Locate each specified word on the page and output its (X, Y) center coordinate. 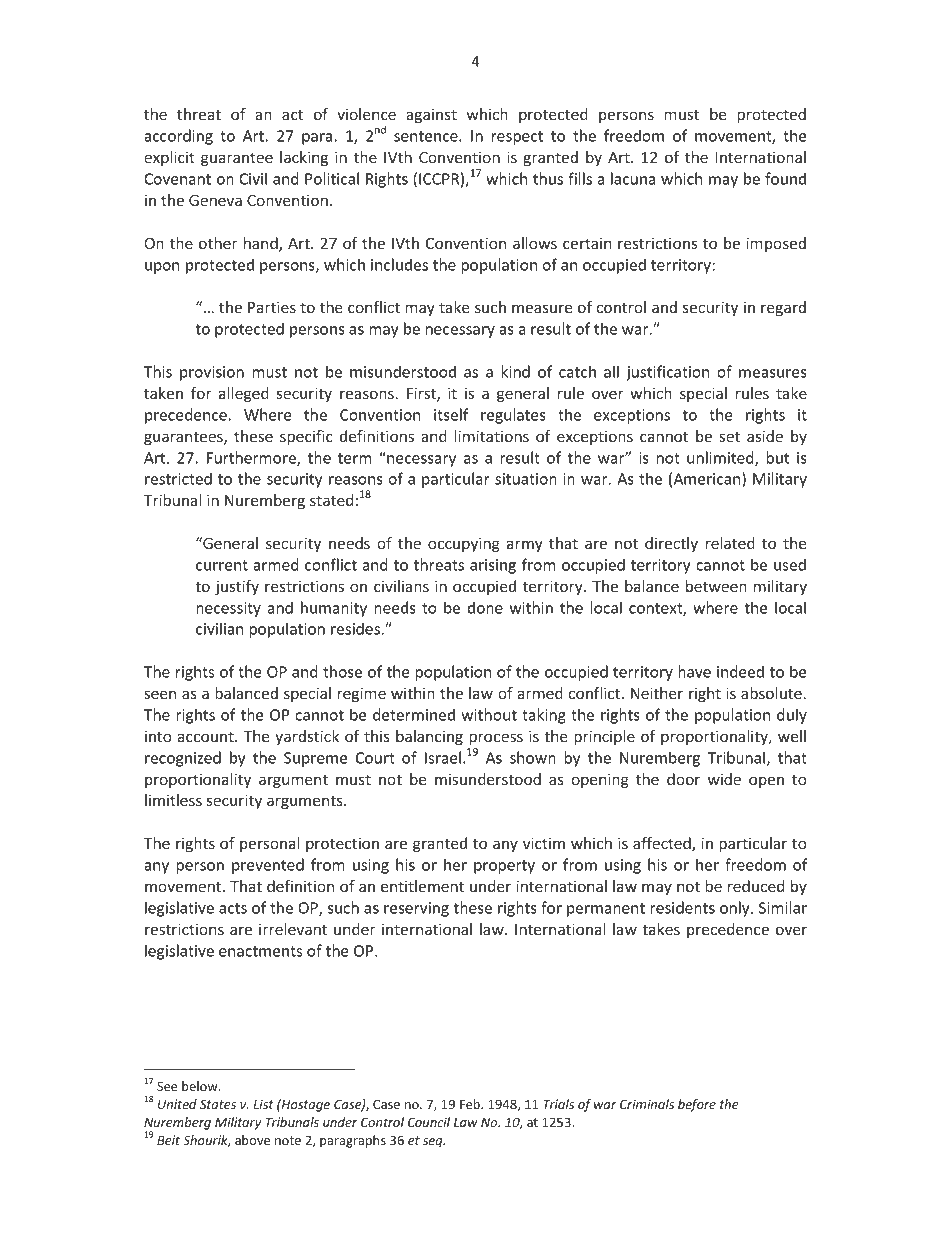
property (504, 867)
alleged (244, 394)
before (697, 1105)
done (485, 607)
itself (451, 414)
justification (667, 373)
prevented (268, 866)
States (218, 1104)
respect (517, 138)
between (716, 586)
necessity (228, 609)
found (785, 178)
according (178, 137)
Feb (471, 1104)
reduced (756, 886)
